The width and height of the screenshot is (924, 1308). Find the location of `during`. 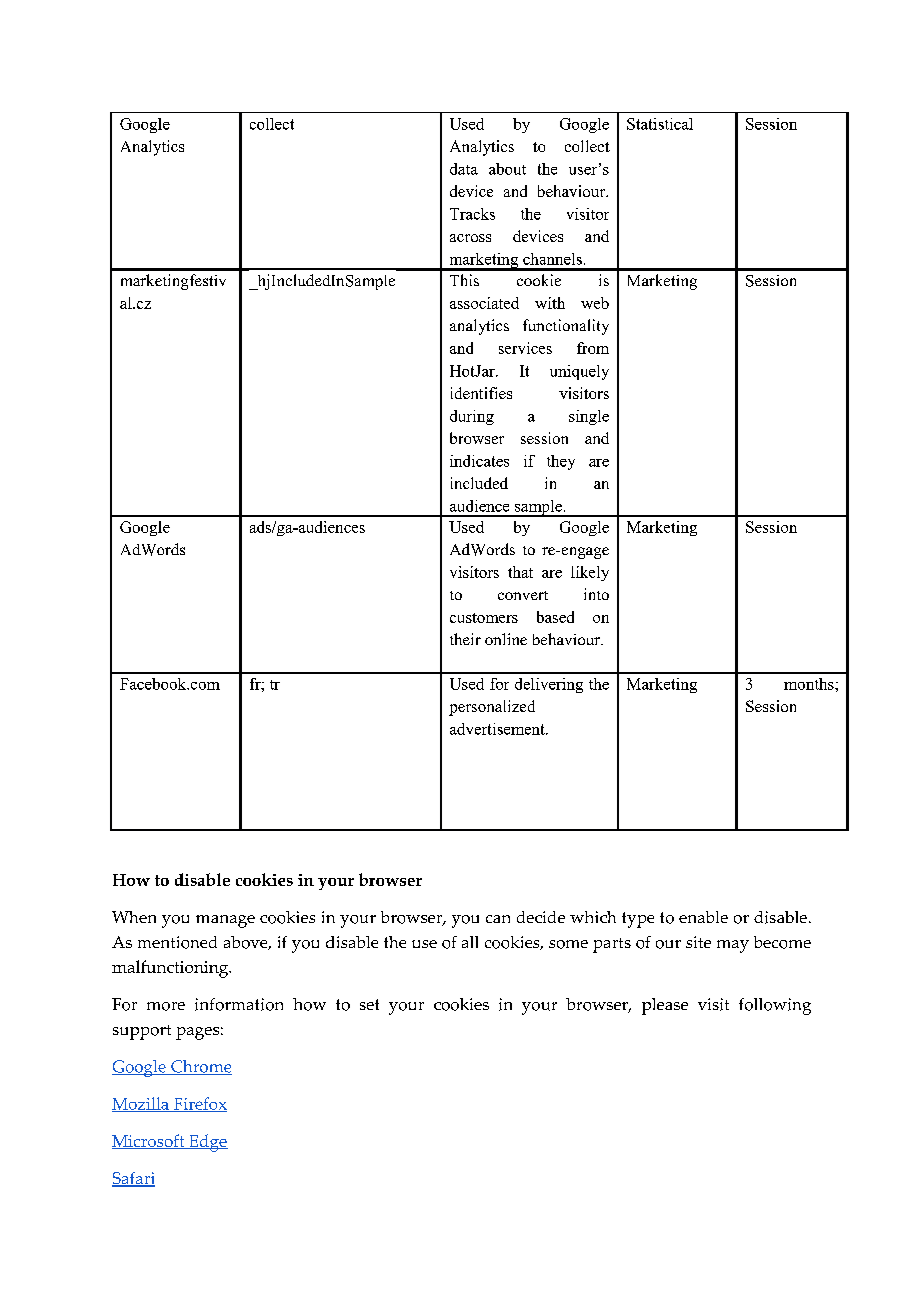

during is located at coordinates (472, 417).
